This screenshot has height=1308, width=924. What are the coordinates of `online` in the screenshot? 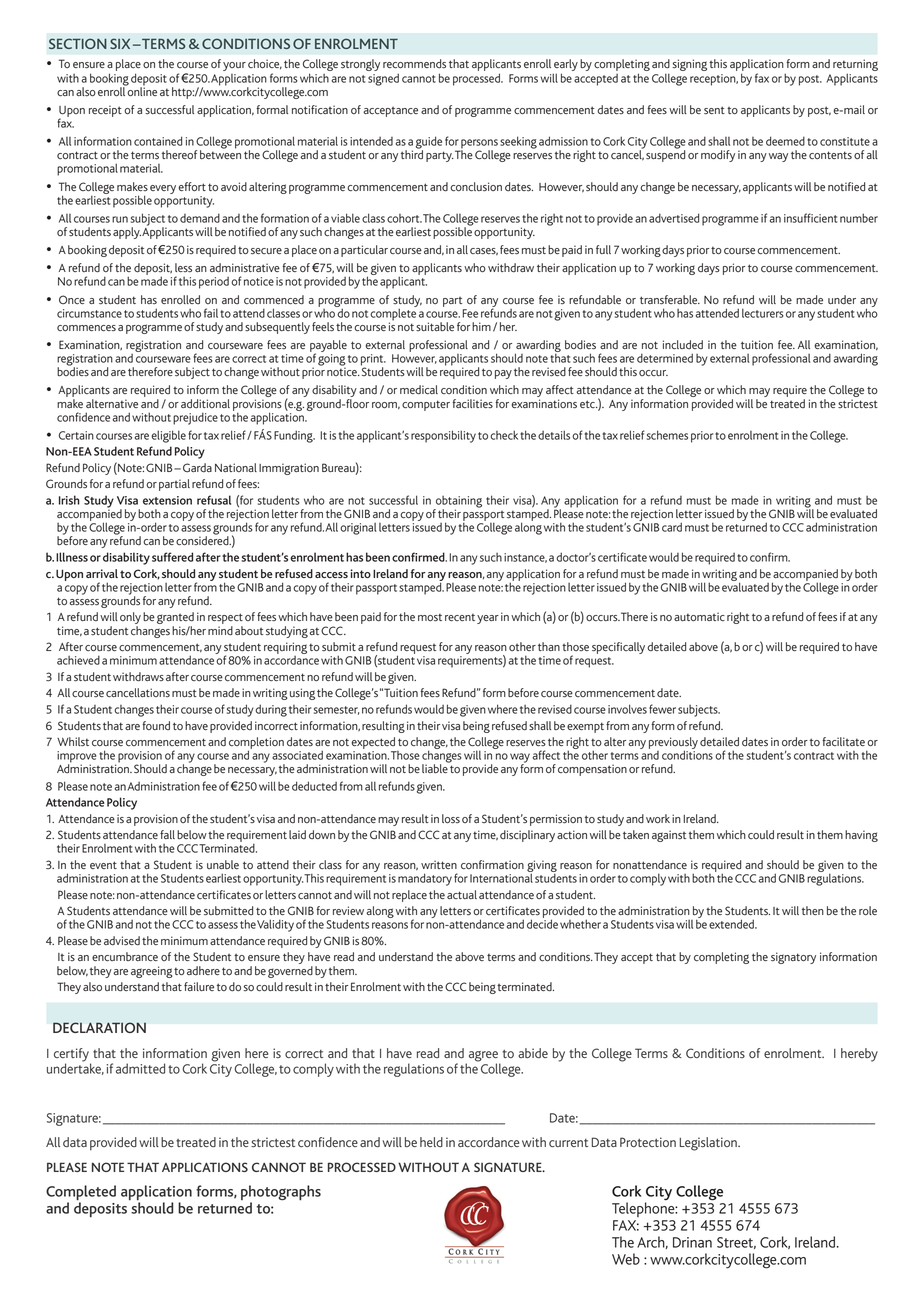 It's located at (141, 90).
